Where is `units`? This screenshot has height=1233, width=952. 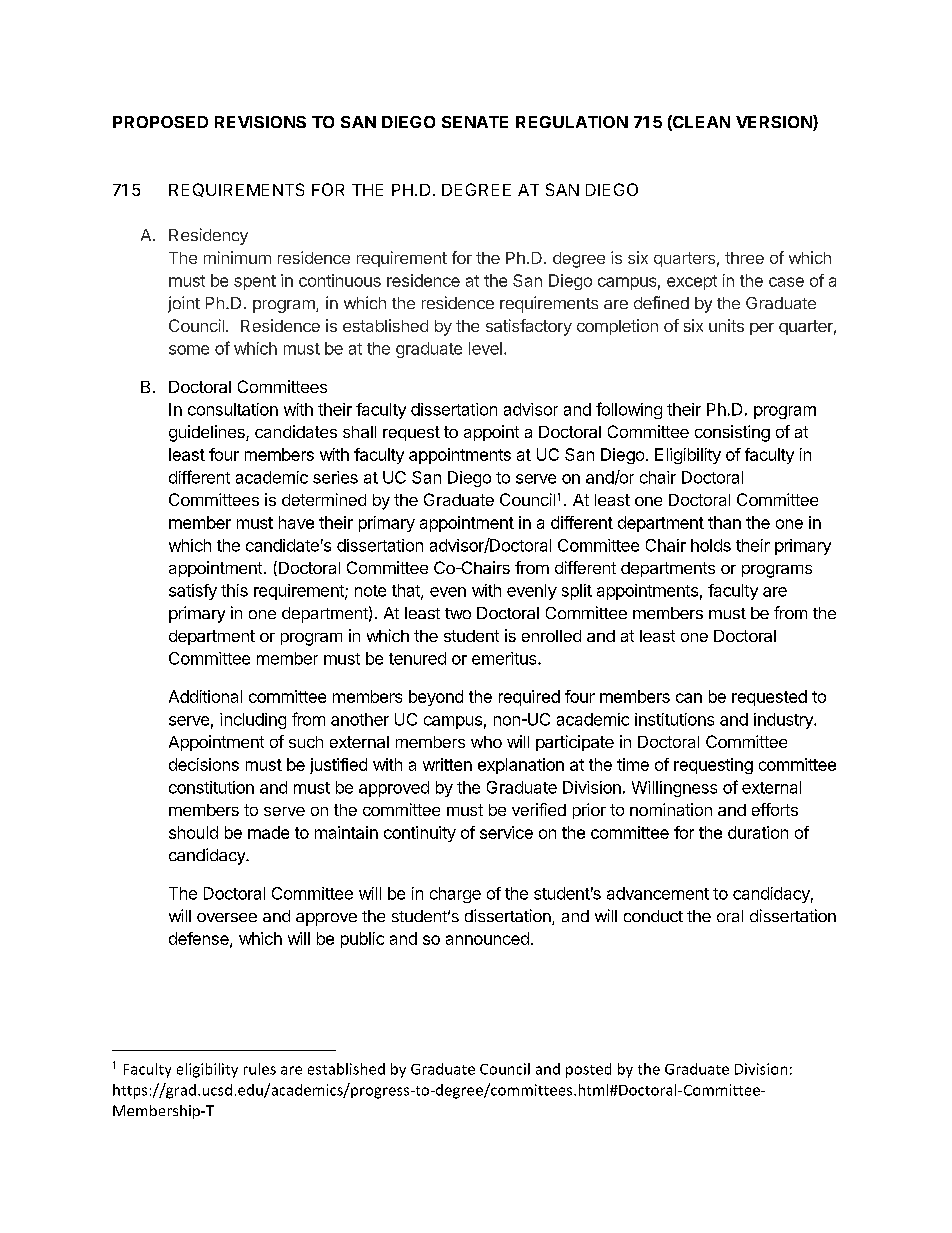 units is located at coordinates (726, 325).
